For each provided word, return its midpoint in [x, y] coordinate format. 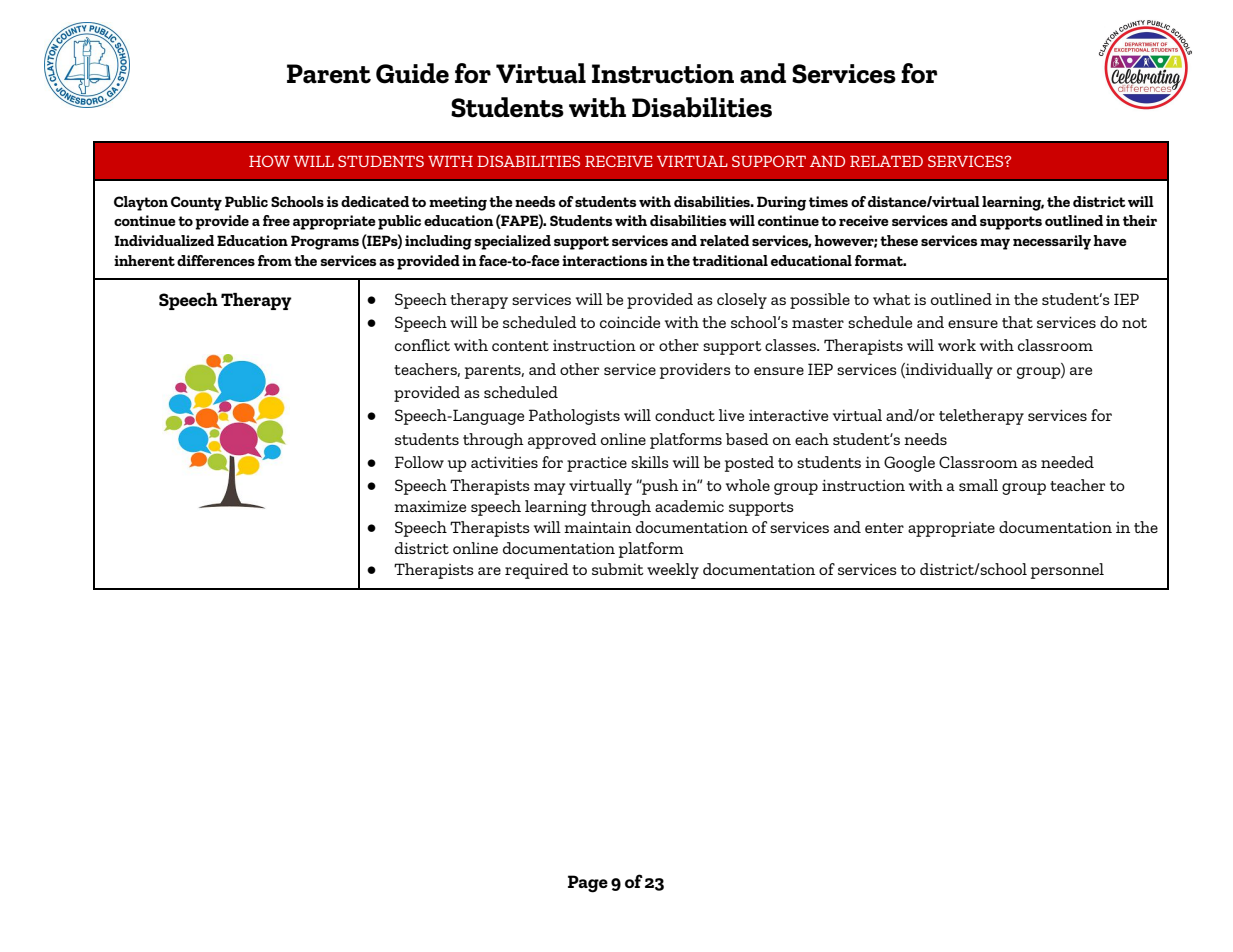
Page [588, 884]
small [978, 485]
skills [650, 462]
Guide [412, 73]
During [781, 203]
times [828, 201]
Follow [419, 462]
